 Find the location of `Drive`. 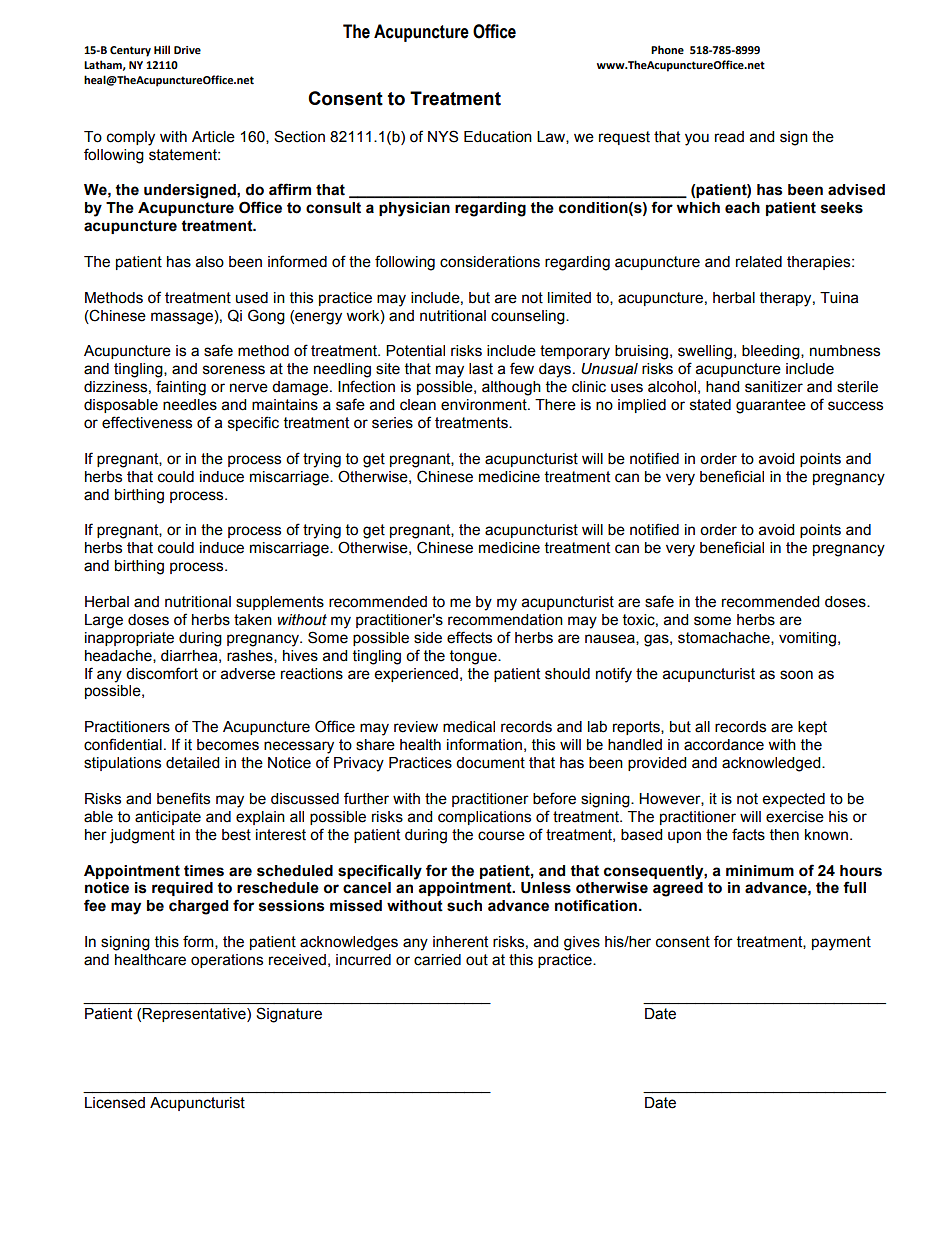

Drive is located at coordinates (187, 50).
